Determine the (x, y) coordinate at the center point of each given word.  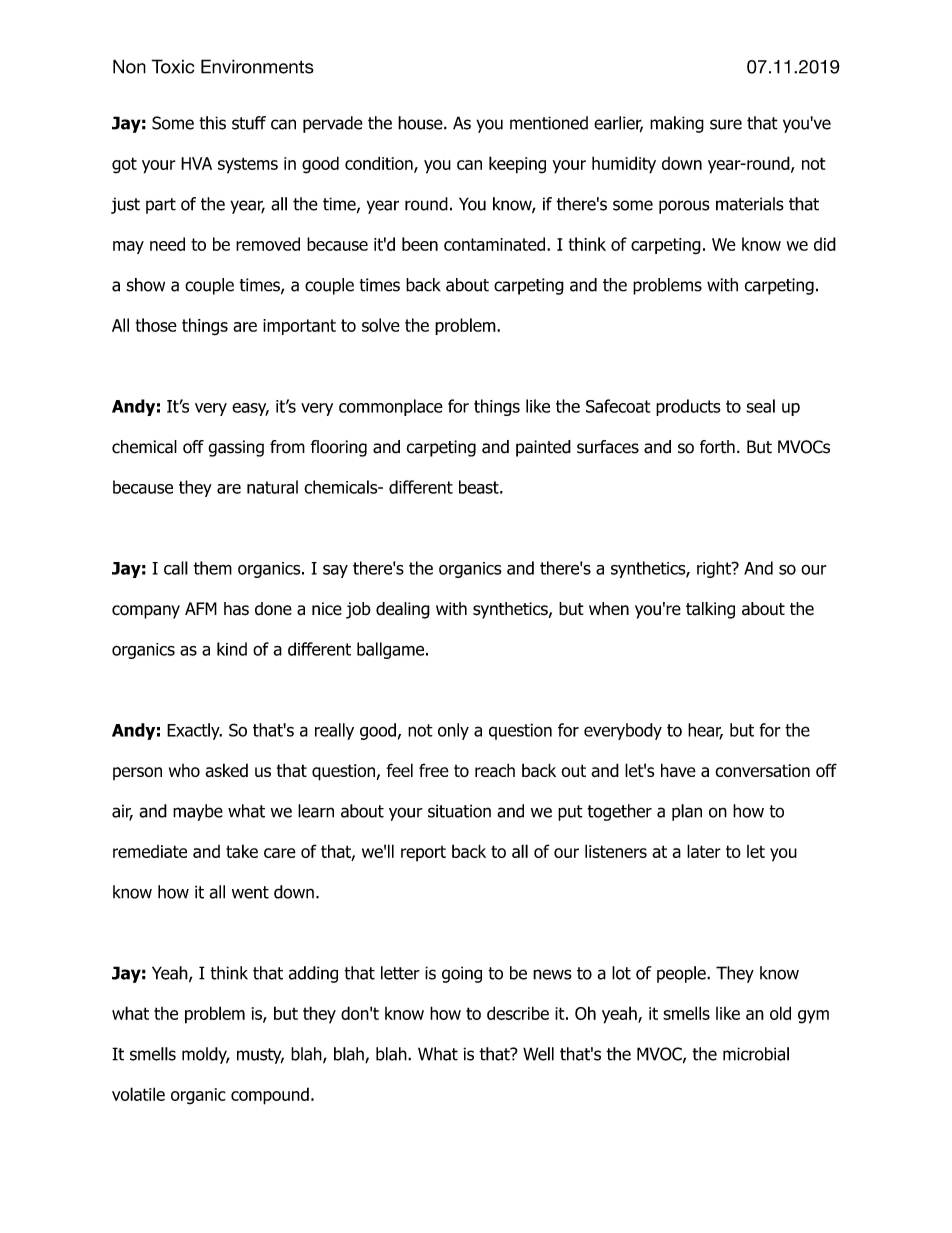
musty (260, 1056)
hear (705, 731)
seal (760, 406)
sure (726, 124)
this (212, 123)
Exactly (194, 731)
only (453, 731)
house (421, 123)
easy (250, 409)
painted (543, 448)
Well (538, 1054)
